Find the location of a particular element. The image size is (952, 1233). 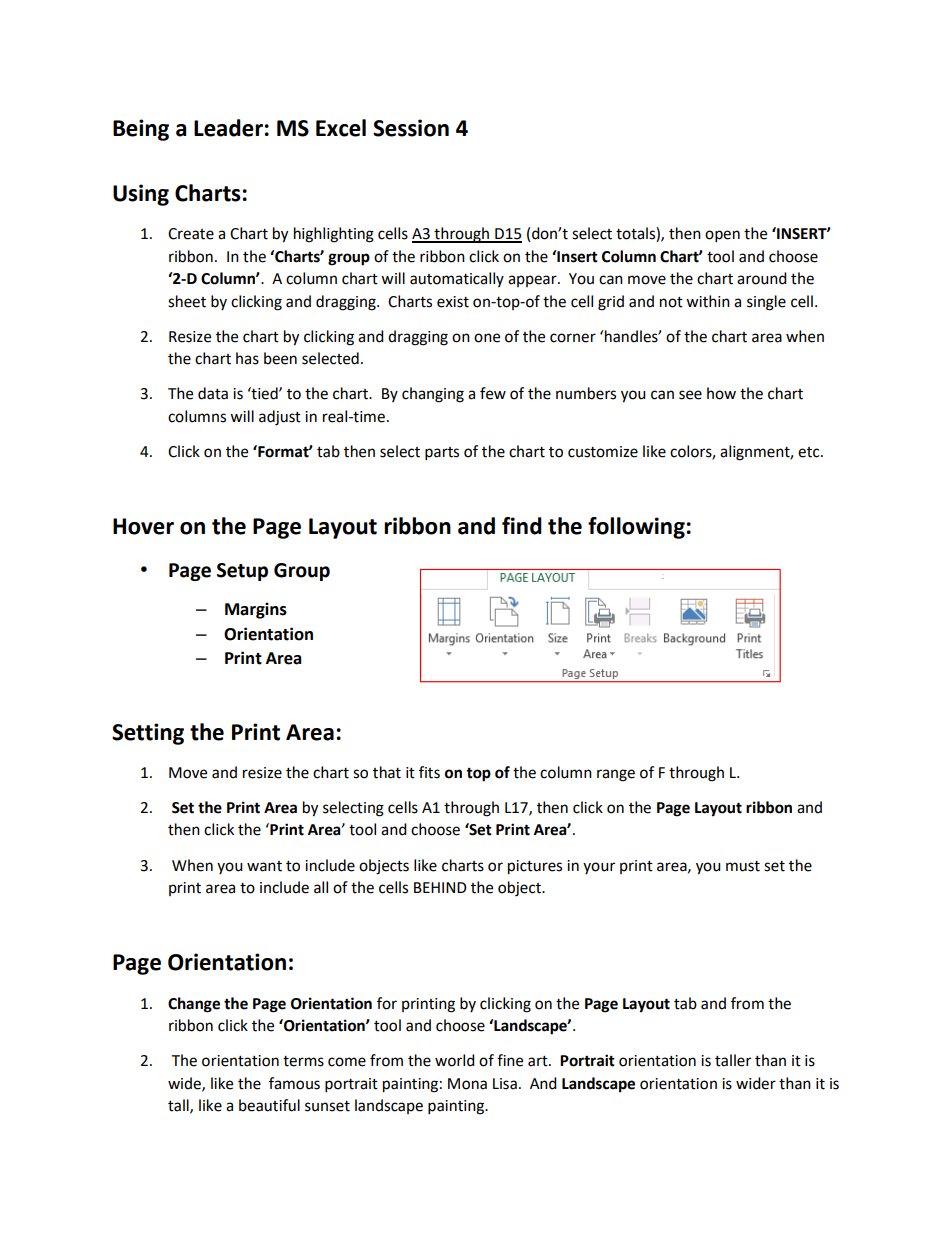

Leader is located at coordinates (228, 128).
